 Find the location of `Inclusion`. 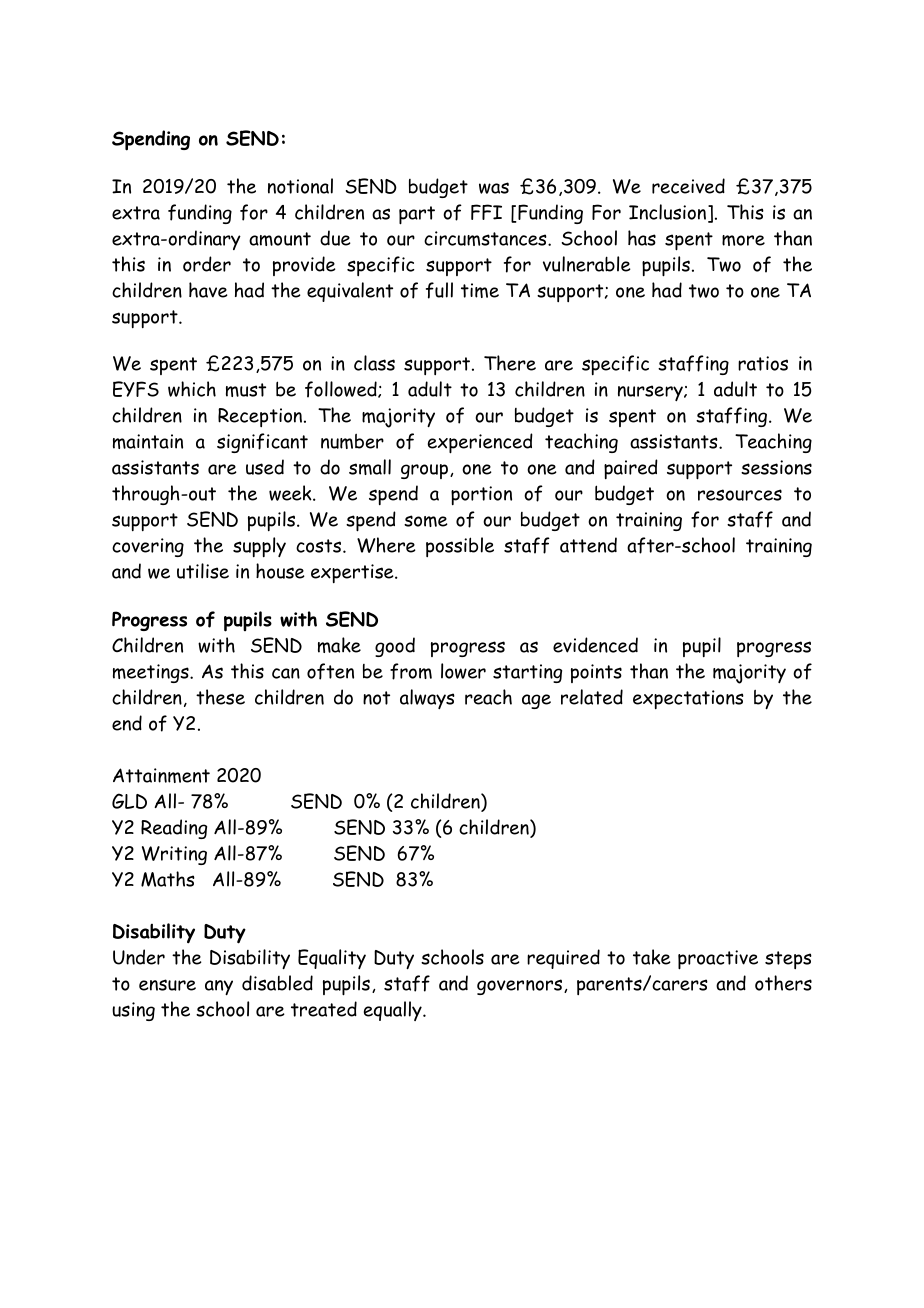

Inclusion is located at coordinates (669, 213).
